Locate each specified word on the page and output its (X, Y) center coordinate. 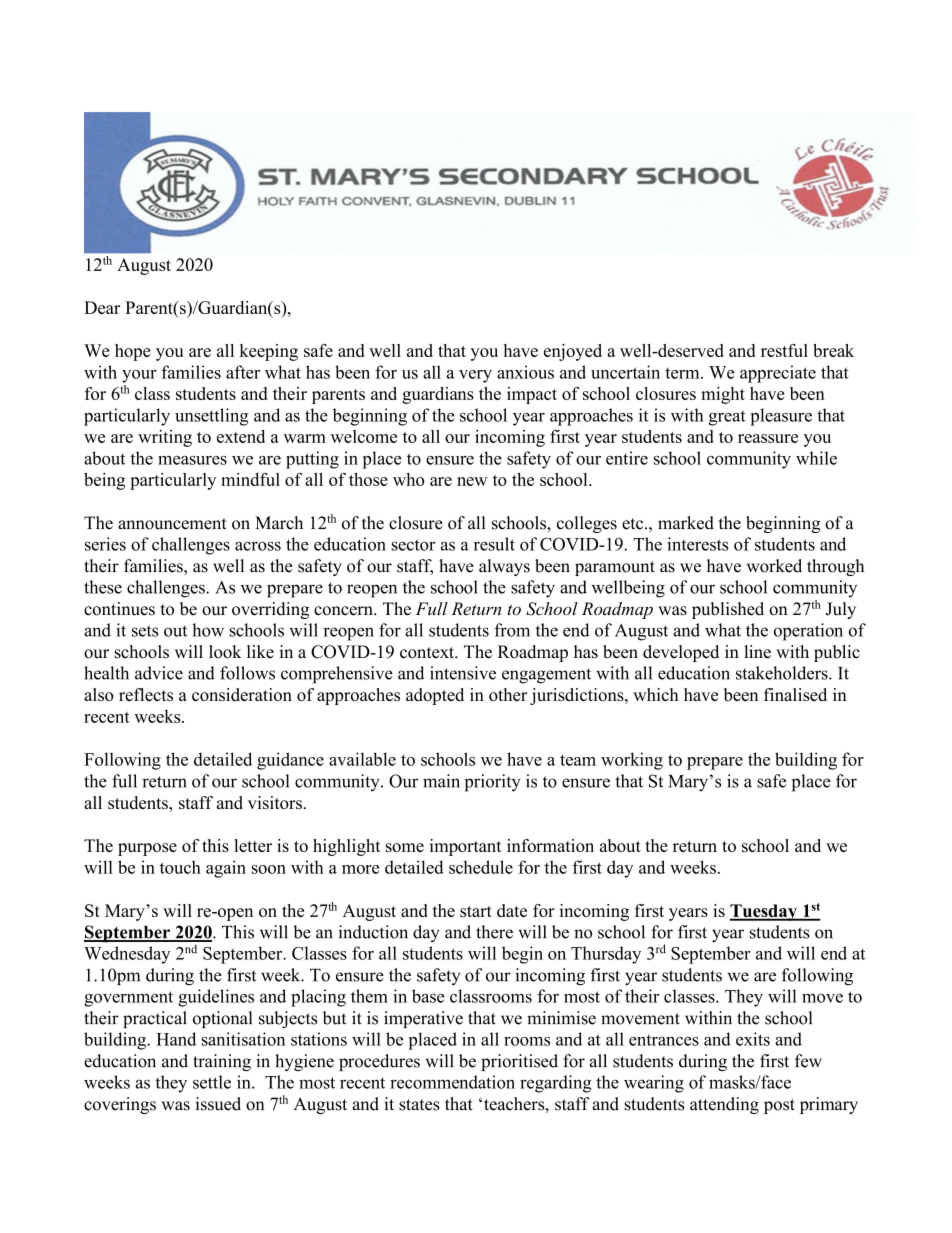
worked (774, 566)
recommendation (452, 1082)
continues (119, 609)
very (475, 376)
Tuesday (764, 912)
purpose (147, 849)
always (504, 567)
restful (784, 350)
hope (133, 352)
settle (212, 1082)
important (465, 847)
